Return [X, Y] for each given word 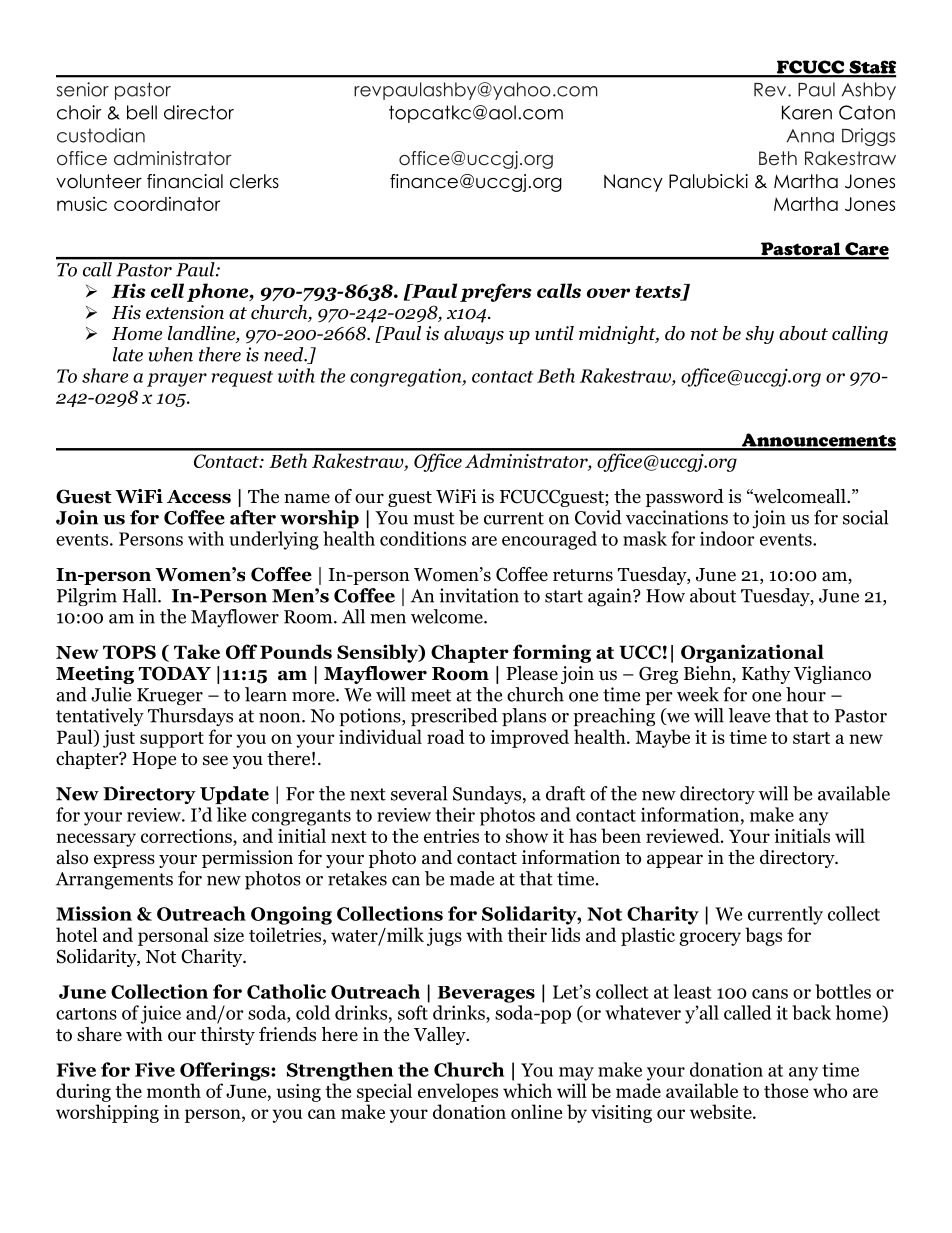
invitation [479, 595]
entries [451, 836]
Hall [140, 595]
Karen [807, 113]
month [174, 1090]
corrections [187, 836]
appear [675, 861]
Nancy [633, 183]
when [170, 354]
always [474, 335]
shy [759, 335]
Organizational [752, 653]
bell [142, 112]
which [527, 1090]
